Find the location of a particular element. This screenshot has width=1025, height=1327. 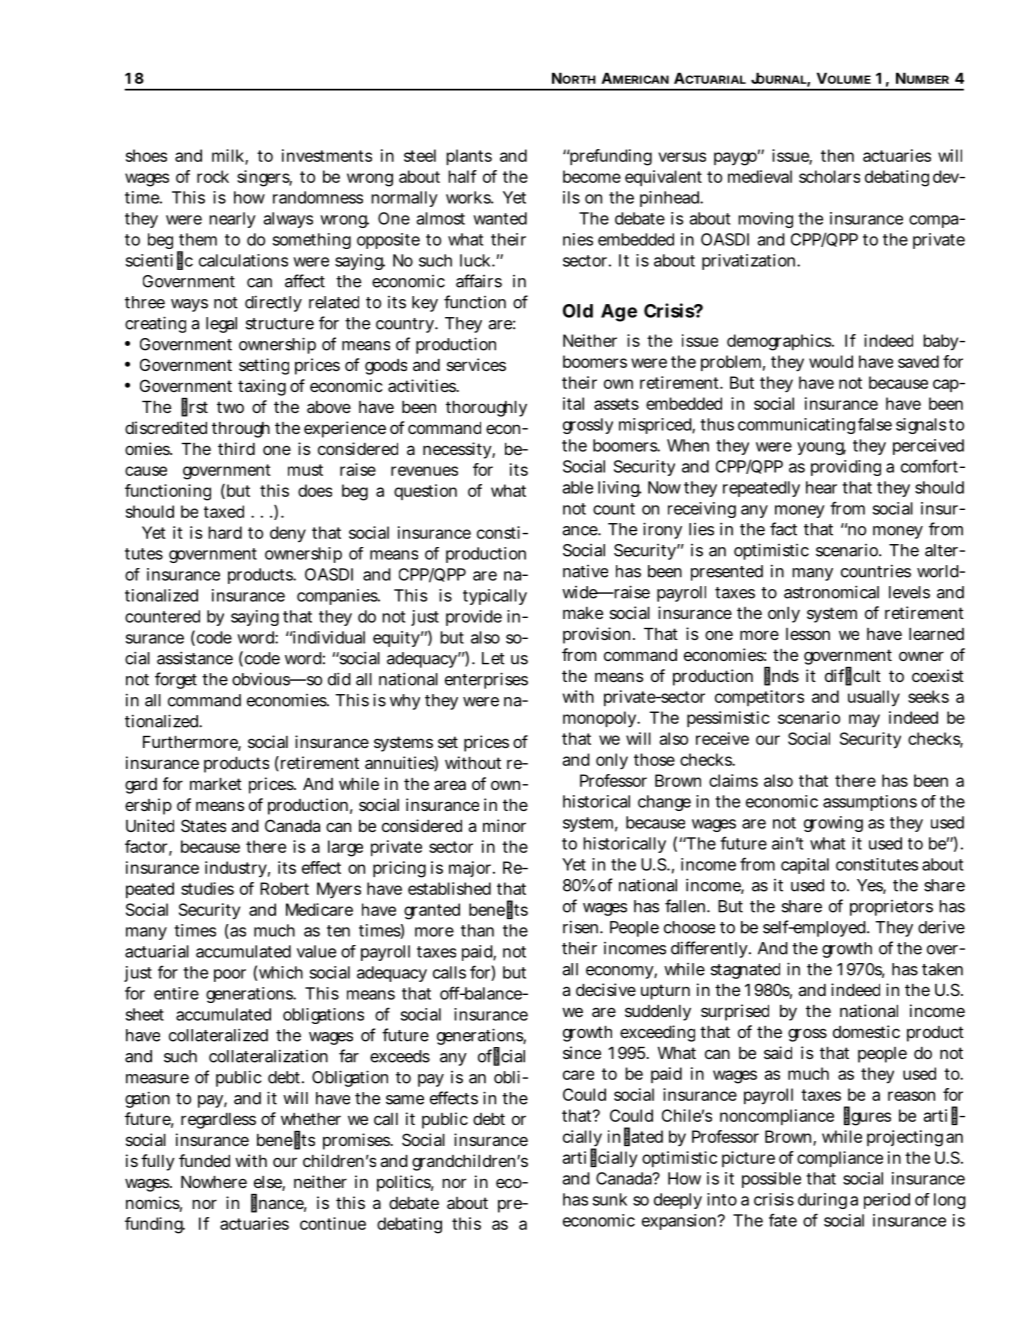

Nowhere is located at coordinates (214, 1182).
